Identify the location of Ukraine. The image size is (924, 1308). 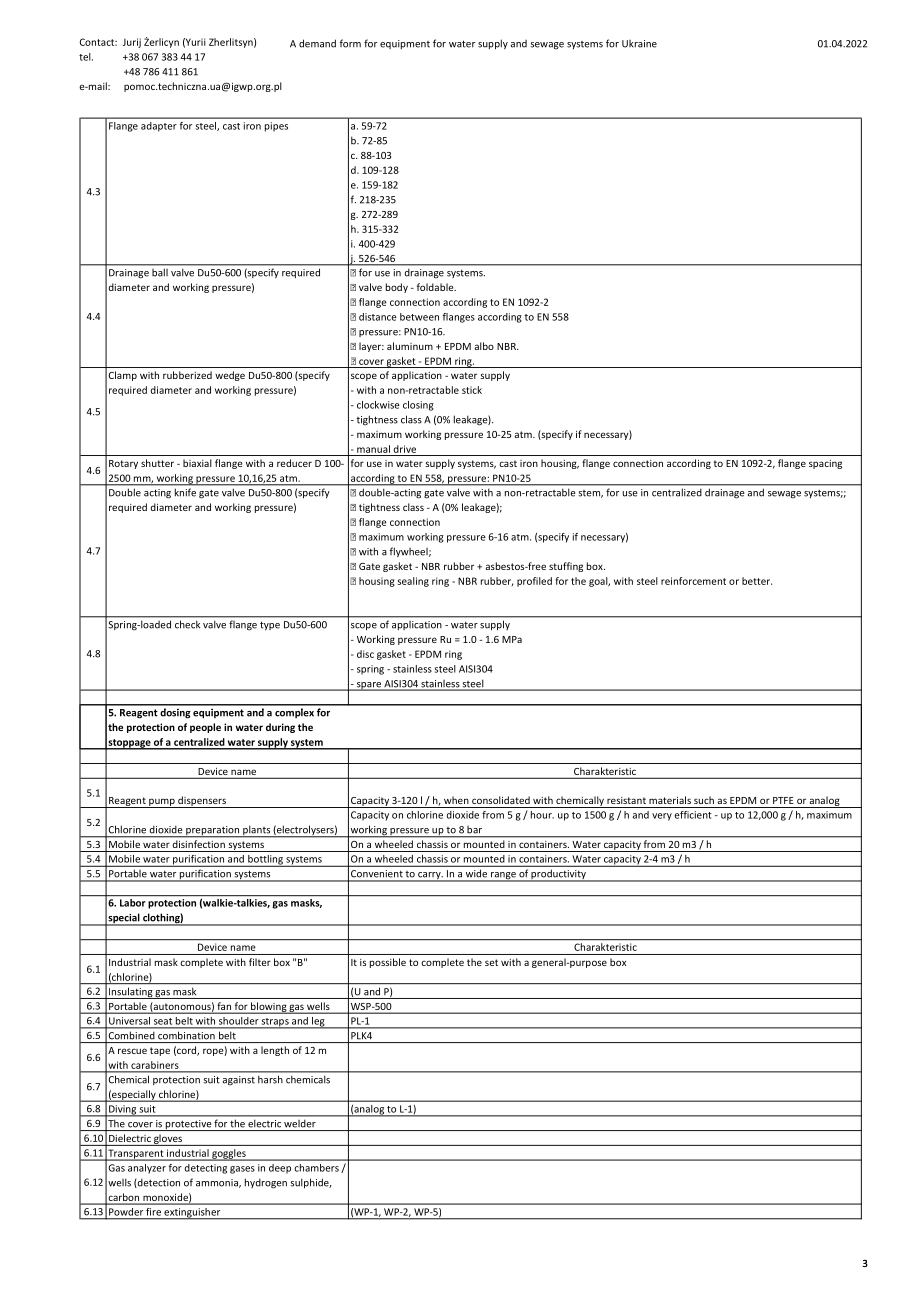
(639, 44).
